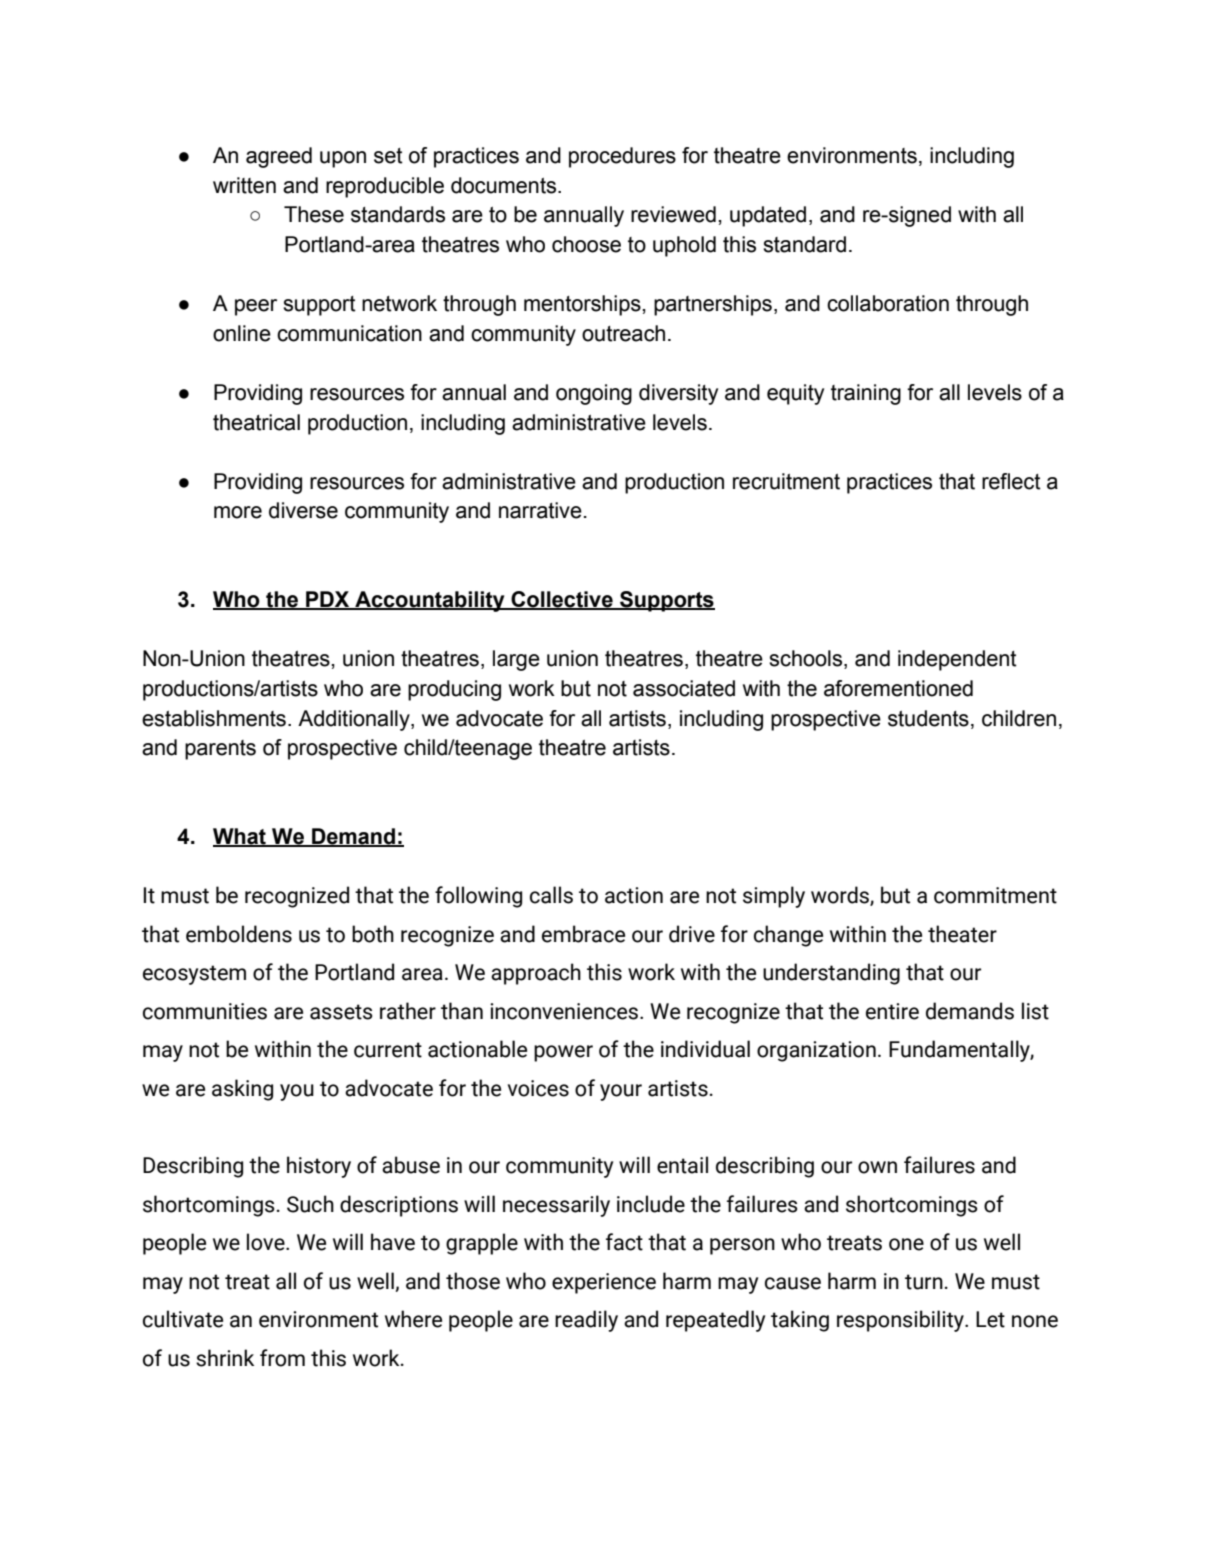  I want to click on associated, so click(684, 688).
